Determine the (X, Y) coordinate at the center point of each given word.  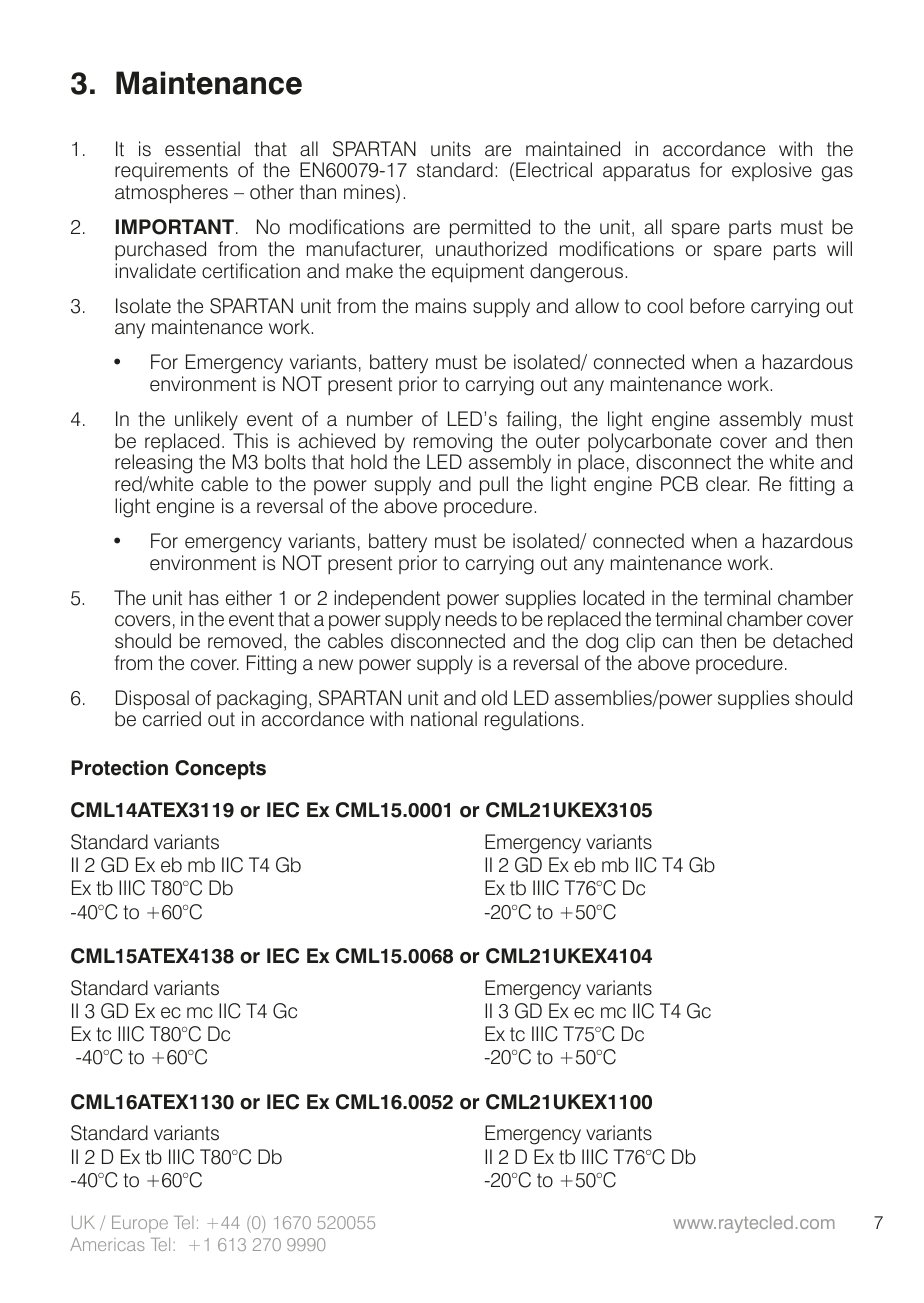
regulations (532, 721)
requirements (171, 173)
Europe (140, 1224)
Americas (107, 1244)
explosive (772, 171)
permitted (490, 229)
